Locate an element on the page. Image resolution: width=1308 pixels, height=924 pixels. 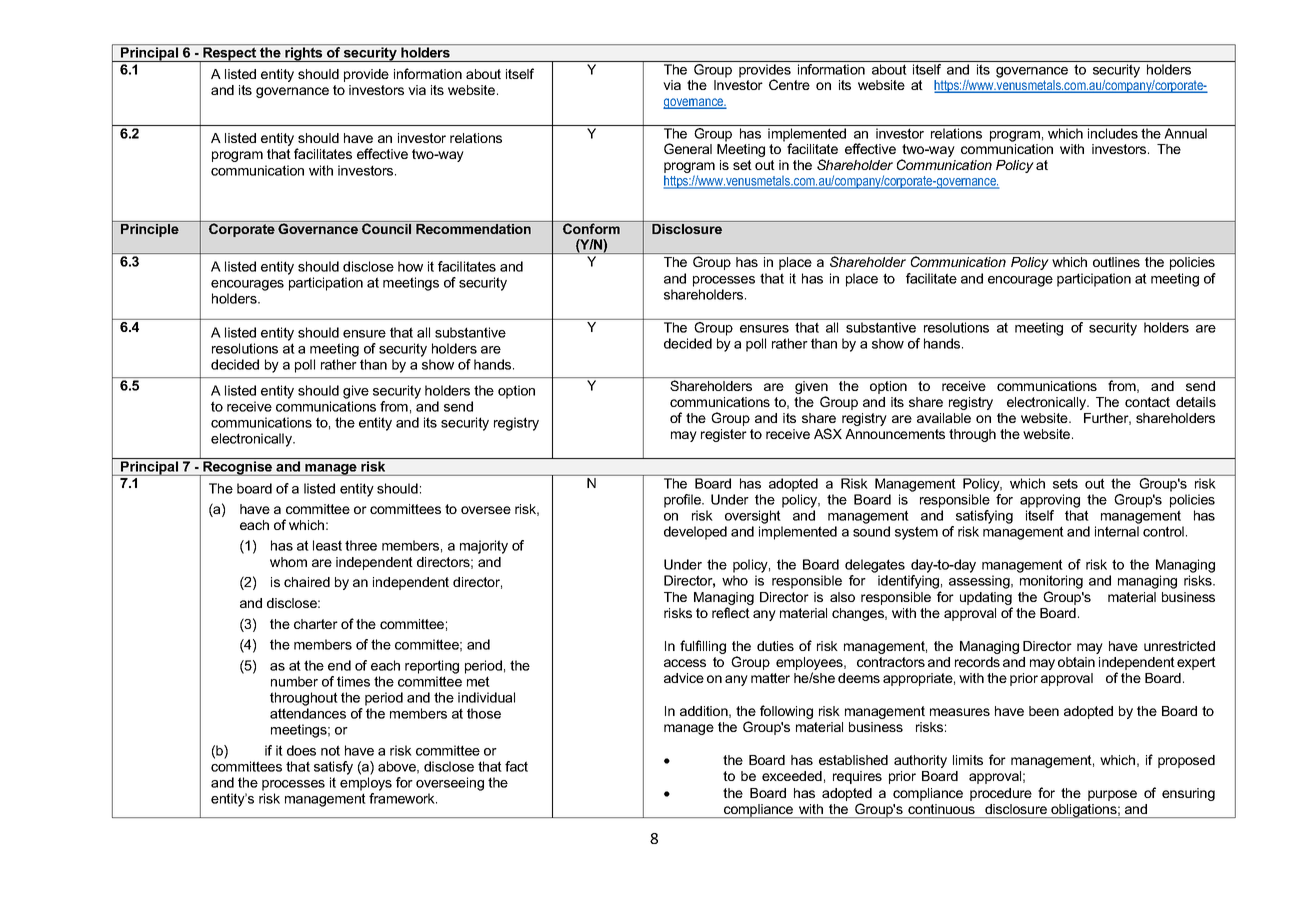
Centre is located at coordinates (789, 84).
